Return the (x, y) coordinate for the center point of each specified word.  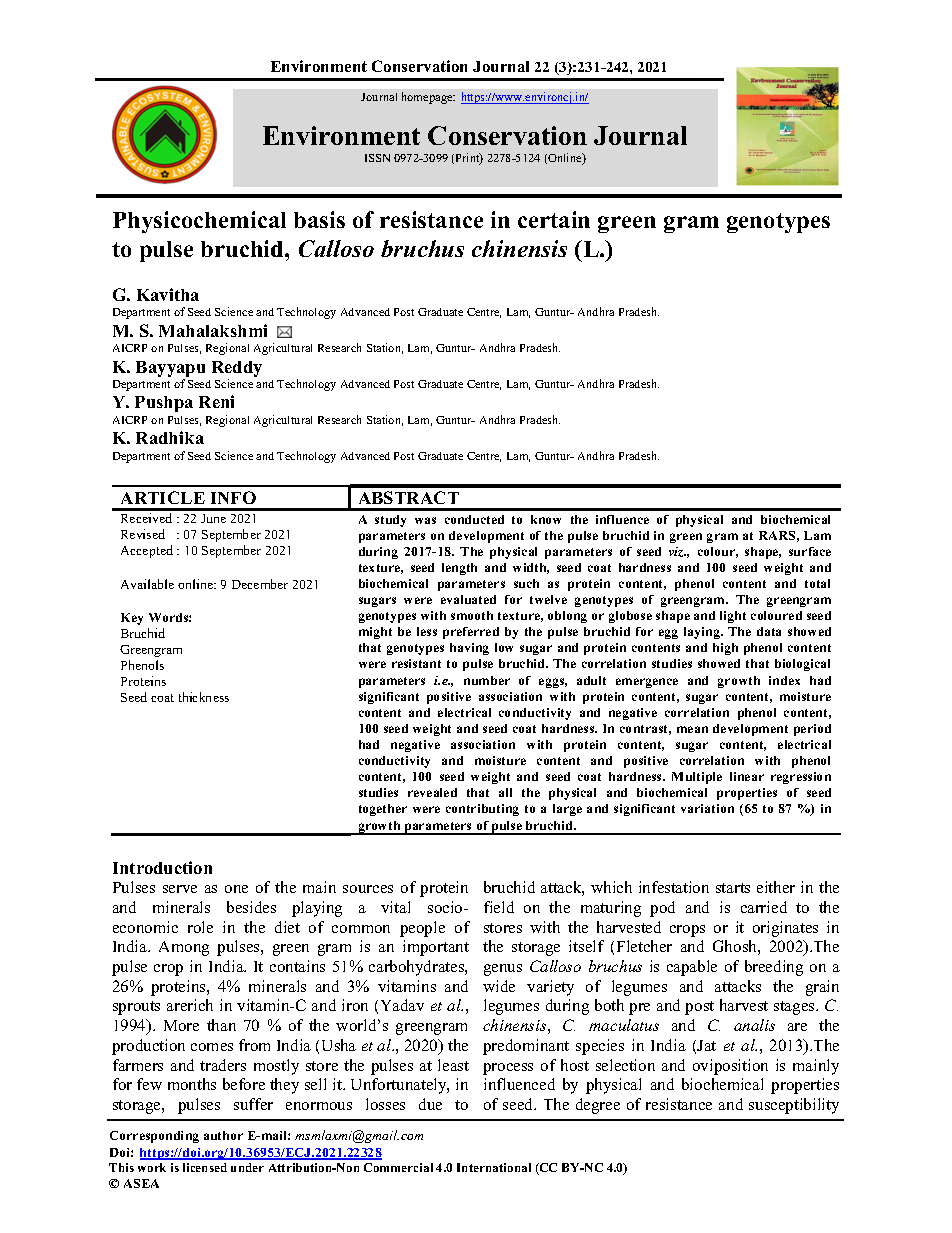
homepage (428, 98)
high (725, 649)
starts (733, 888)
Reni (216, 401)
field (499, 907)
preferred (471, 633)
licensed (205, 1167)
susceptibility (794, 1106)
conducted (474, 519)
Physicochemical (199, 222)
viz (677, 552)
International (494, 1167)
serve (180, 889)
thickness (204, 697)
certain (554, 219)
